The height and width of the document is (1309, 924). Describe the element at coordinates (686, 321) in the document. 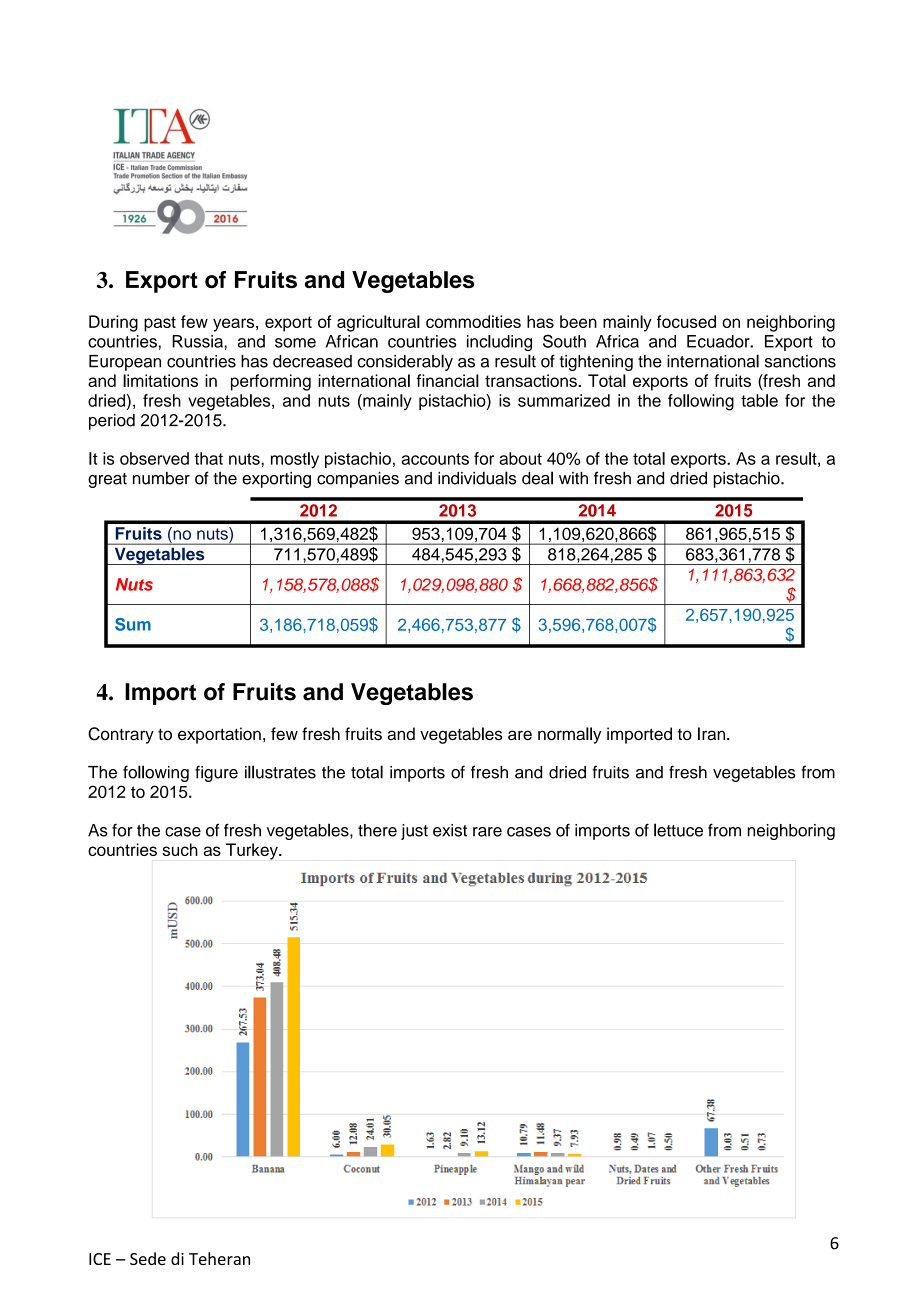

I see `focused` at that location.
